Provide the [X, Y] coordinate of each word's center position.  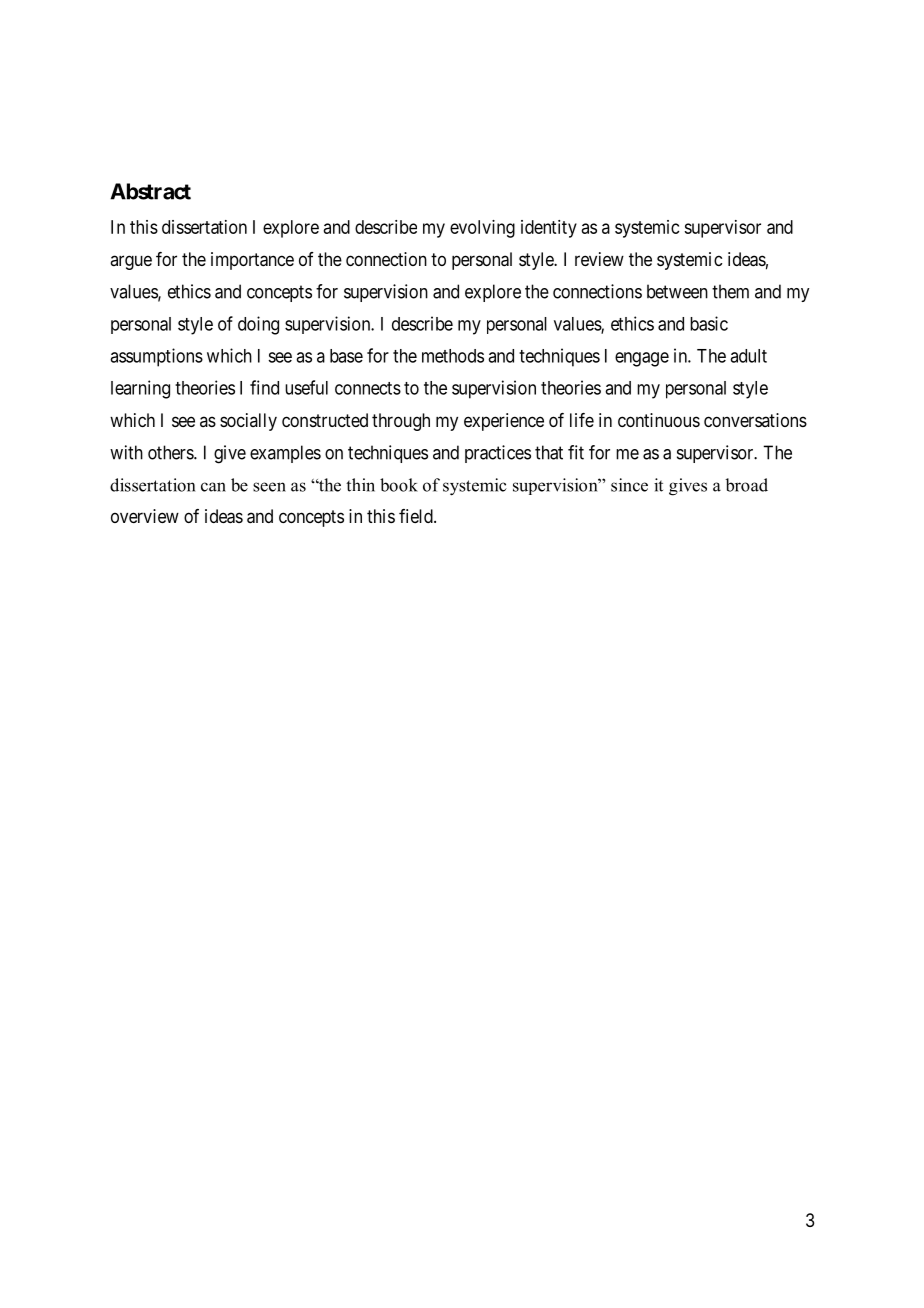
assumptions [156, 357]
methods [453, 356]
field [417, 516]
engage [642, 359]
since [629, 485]
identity [549, 229]
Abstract [150, 191]
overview [145, 516]
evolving [482, 229]
